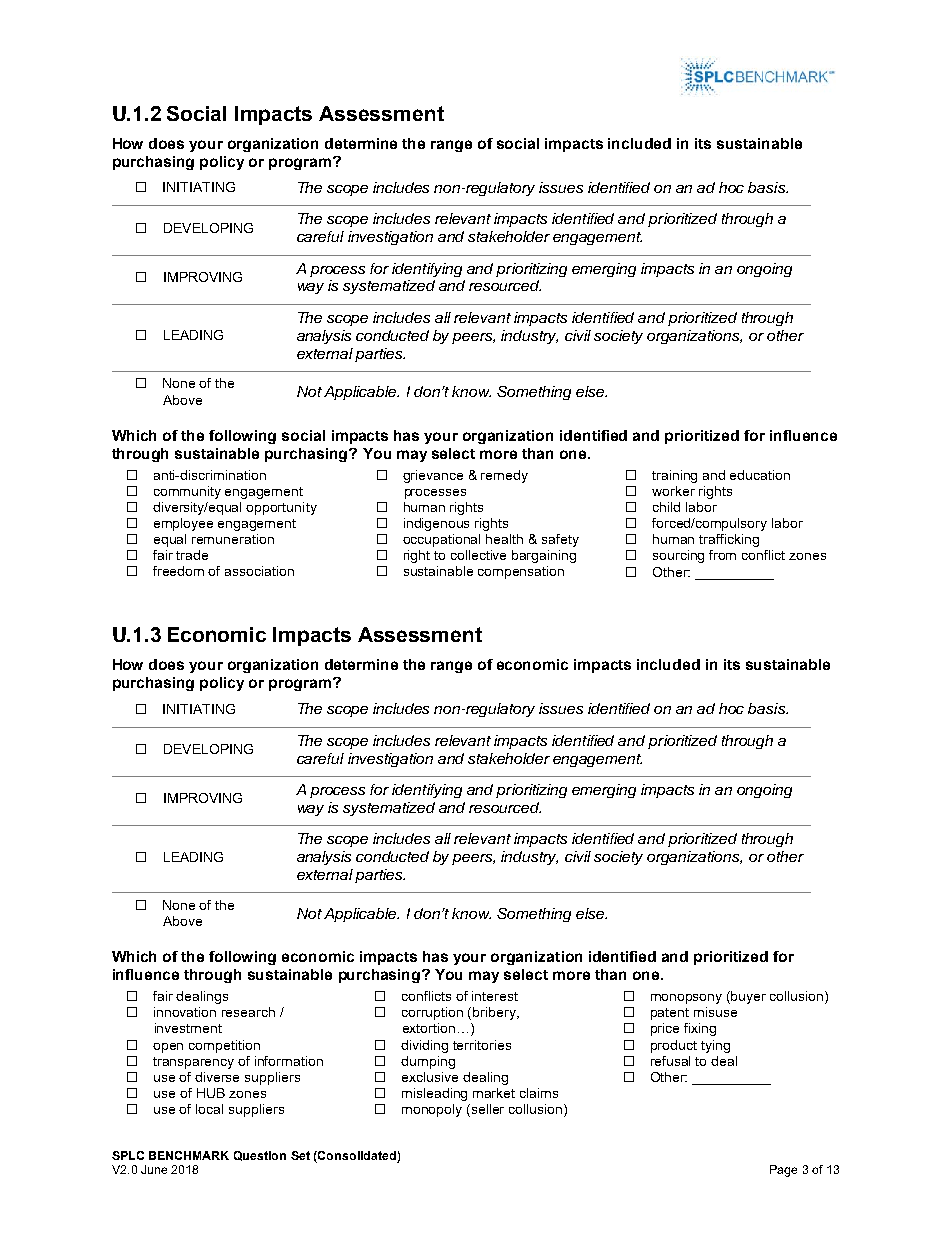 The width and height of the image is (952, 1233). I want to click on innovation, so click(185, 1012).
